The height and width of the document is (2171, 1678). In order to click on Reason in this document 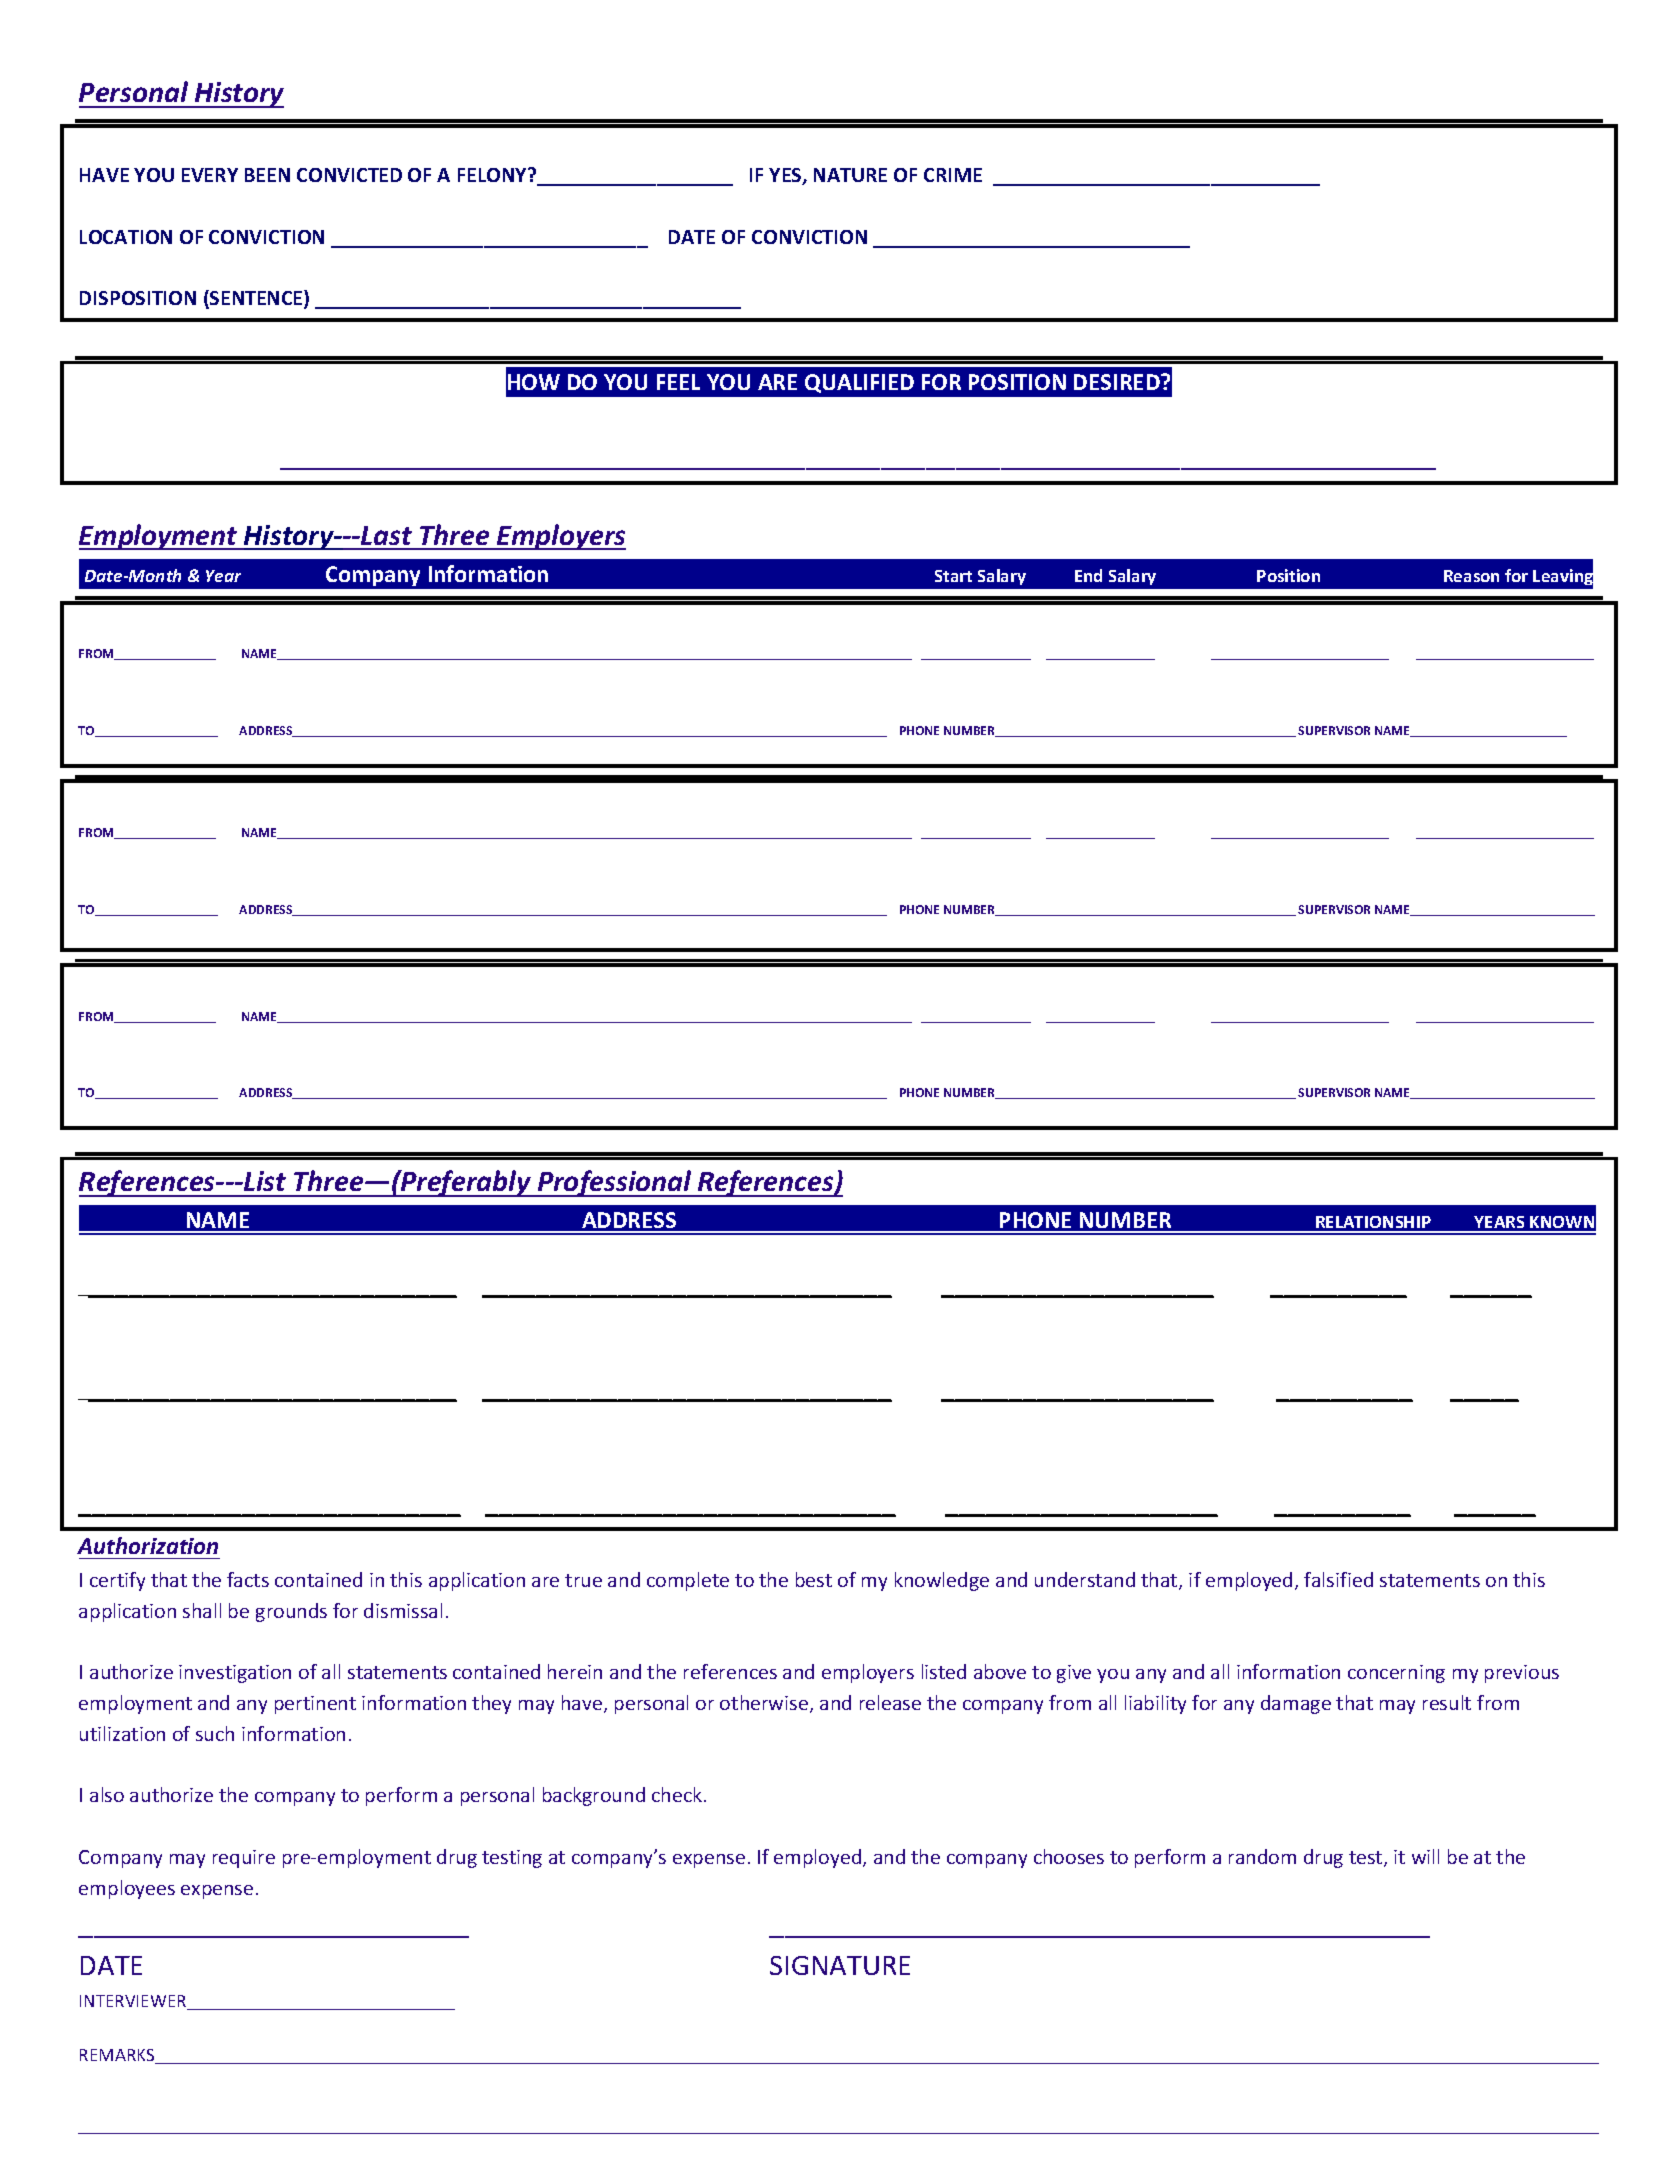, I will do `click(1471, 576)`.
